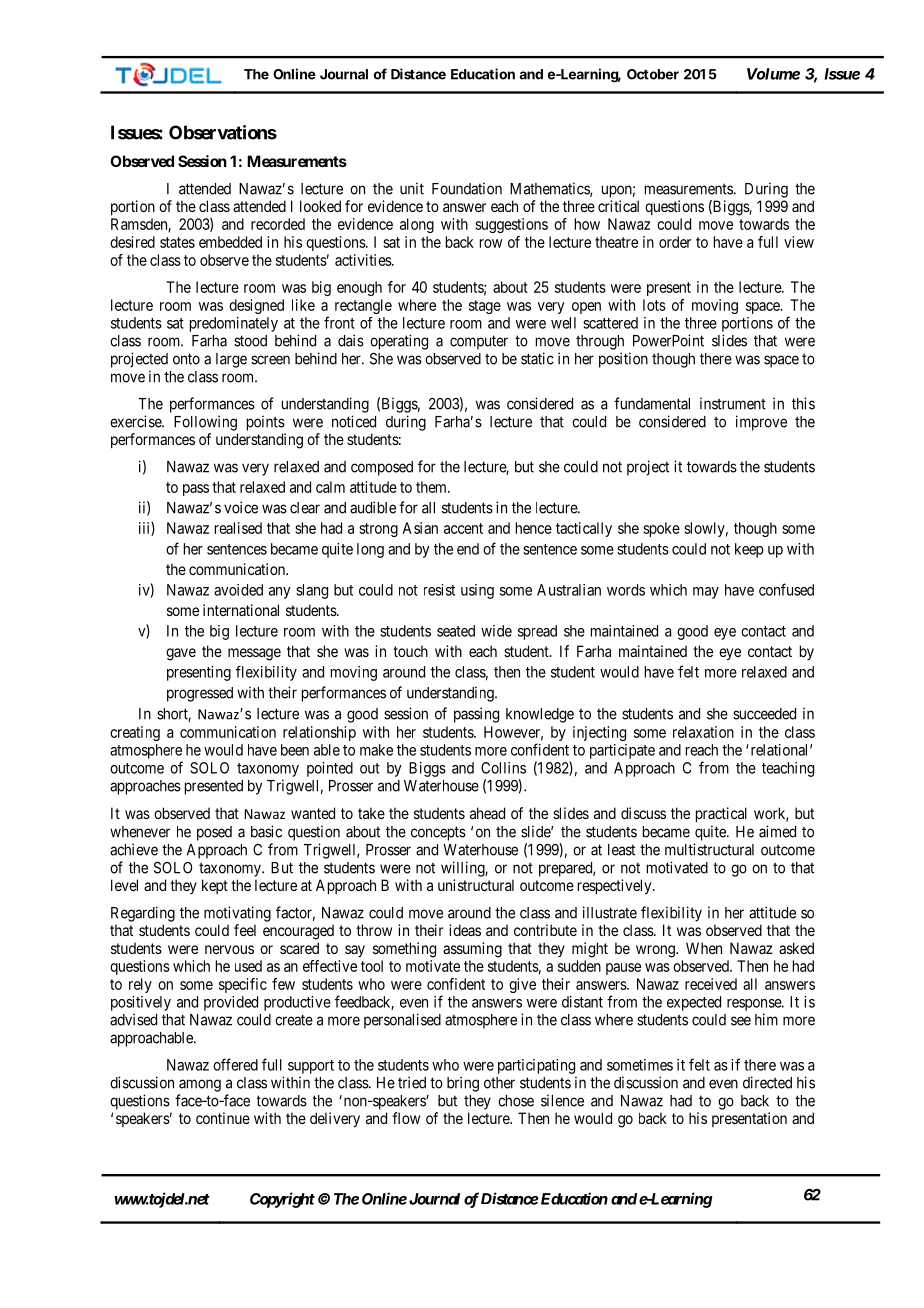  What do you see at coordinates (706, 593) in the screenshot?
I see `may` at bounding box center [706, 593].
